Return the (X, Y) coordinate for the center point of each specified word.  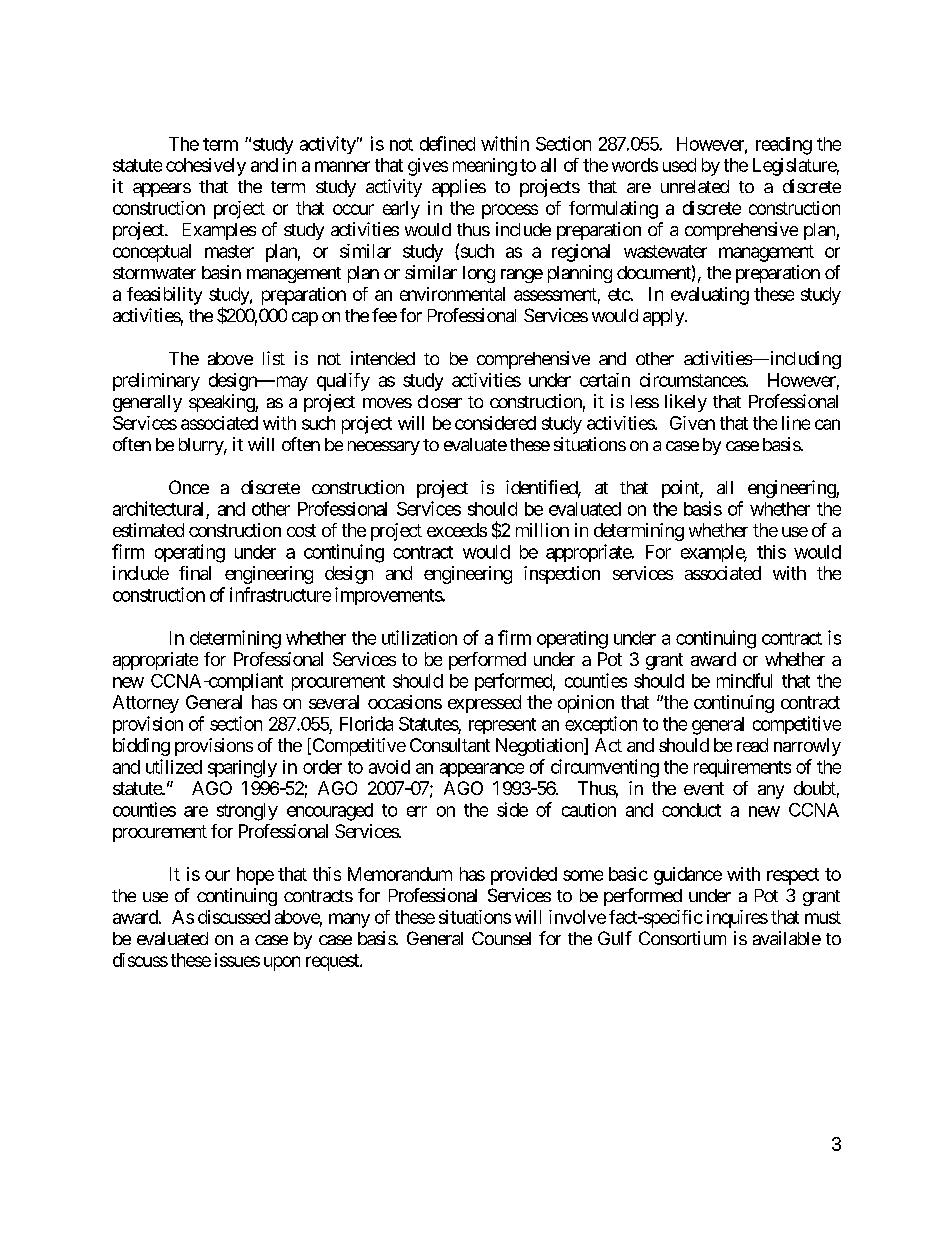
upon (282, 963)
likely (686, 403)
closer (440, 401)
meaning (485, 167)
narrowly (807, 747)
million (542, 530)
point (681, 489)
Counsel (501, 938)
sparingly (242, 769)
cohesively (206, 167)
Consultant (450, 745)
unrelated (695, 186)
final (195, 573)
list (274, 358)
